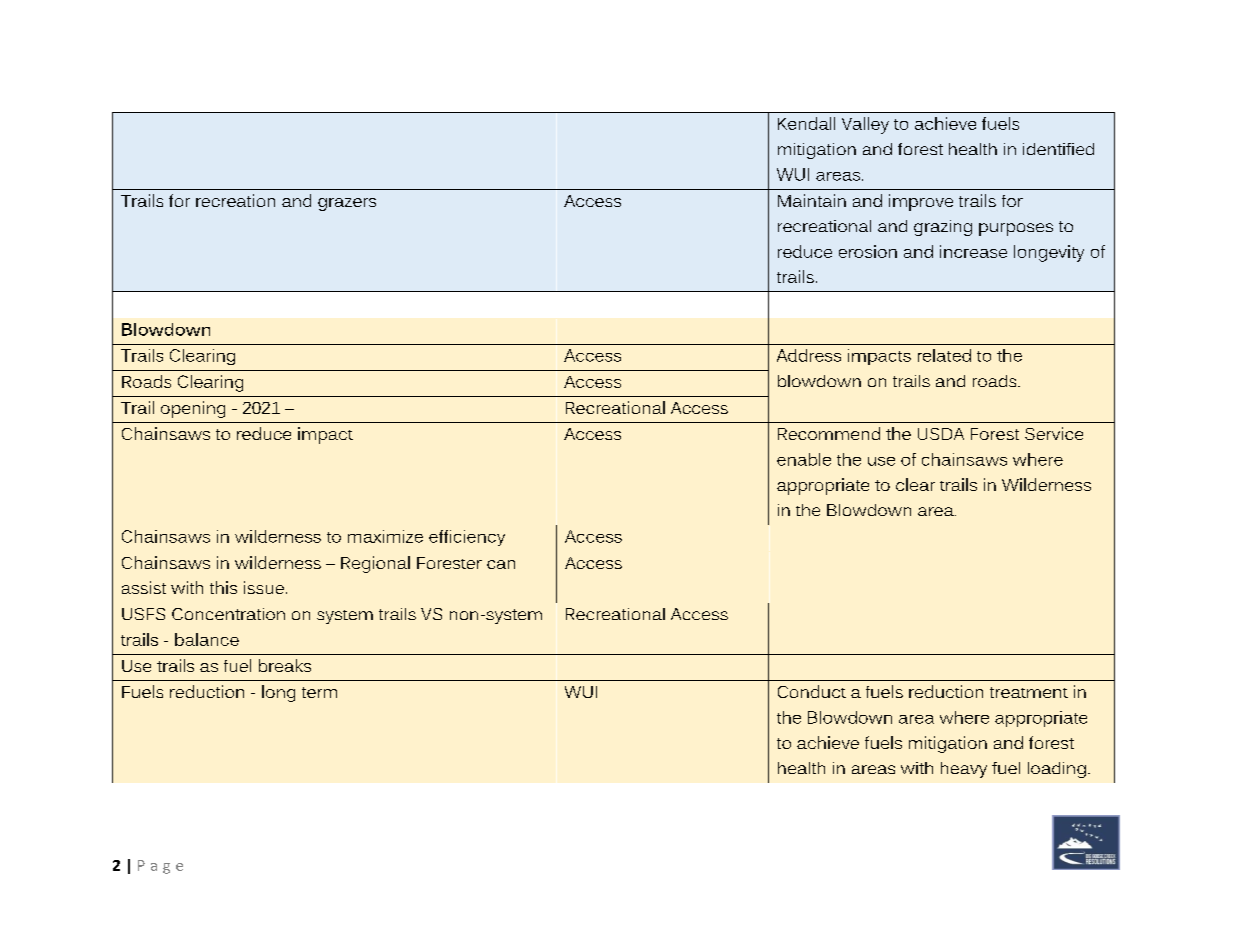 The image size is (1233, 952). What do you see at coordinates (964, 770) in the screenshot?
I see `heavy` at bounding box center [964, 770].
